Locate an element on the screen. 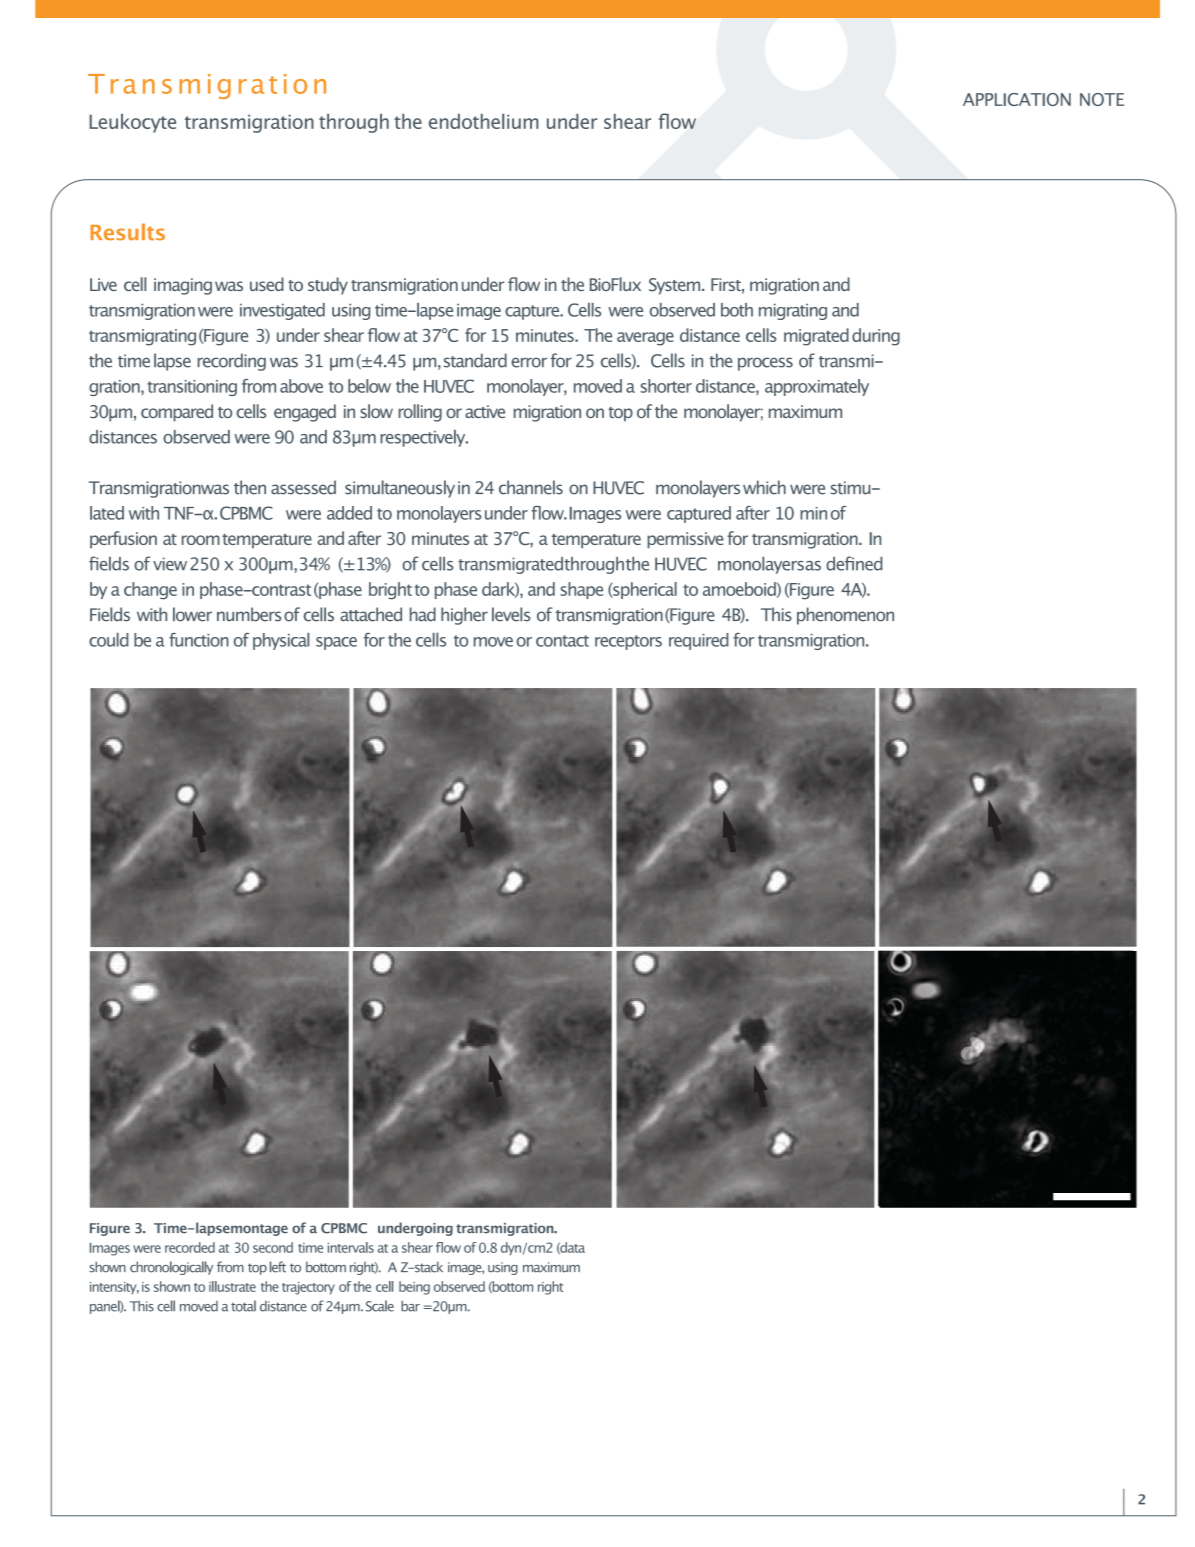 The height and width of the screenshot is (1547, 1195). being is located at coordinates (414, 1288).
